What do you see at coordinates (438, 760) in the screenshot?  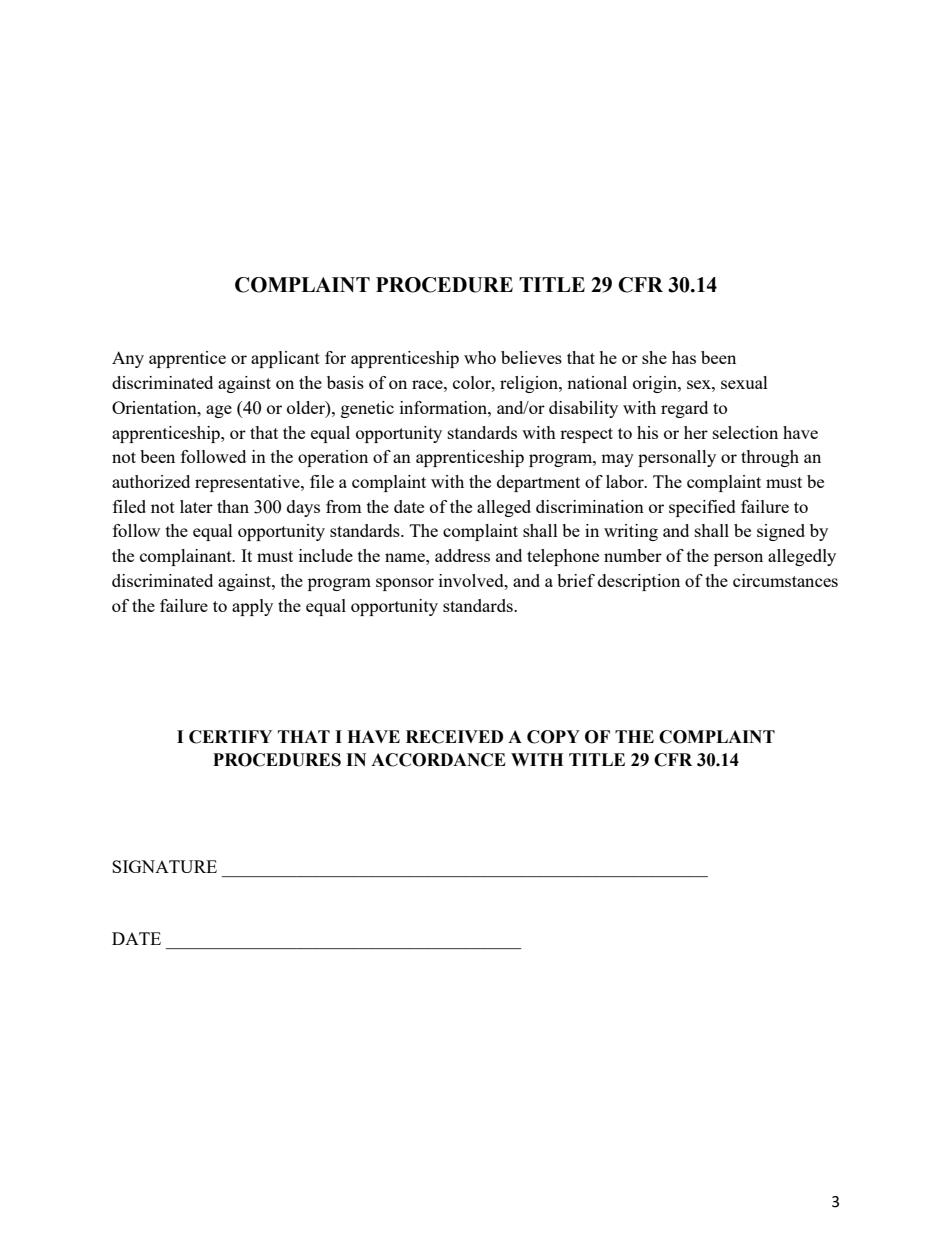 I see `ACCORDANCE` at bounding box center [438, 760].
